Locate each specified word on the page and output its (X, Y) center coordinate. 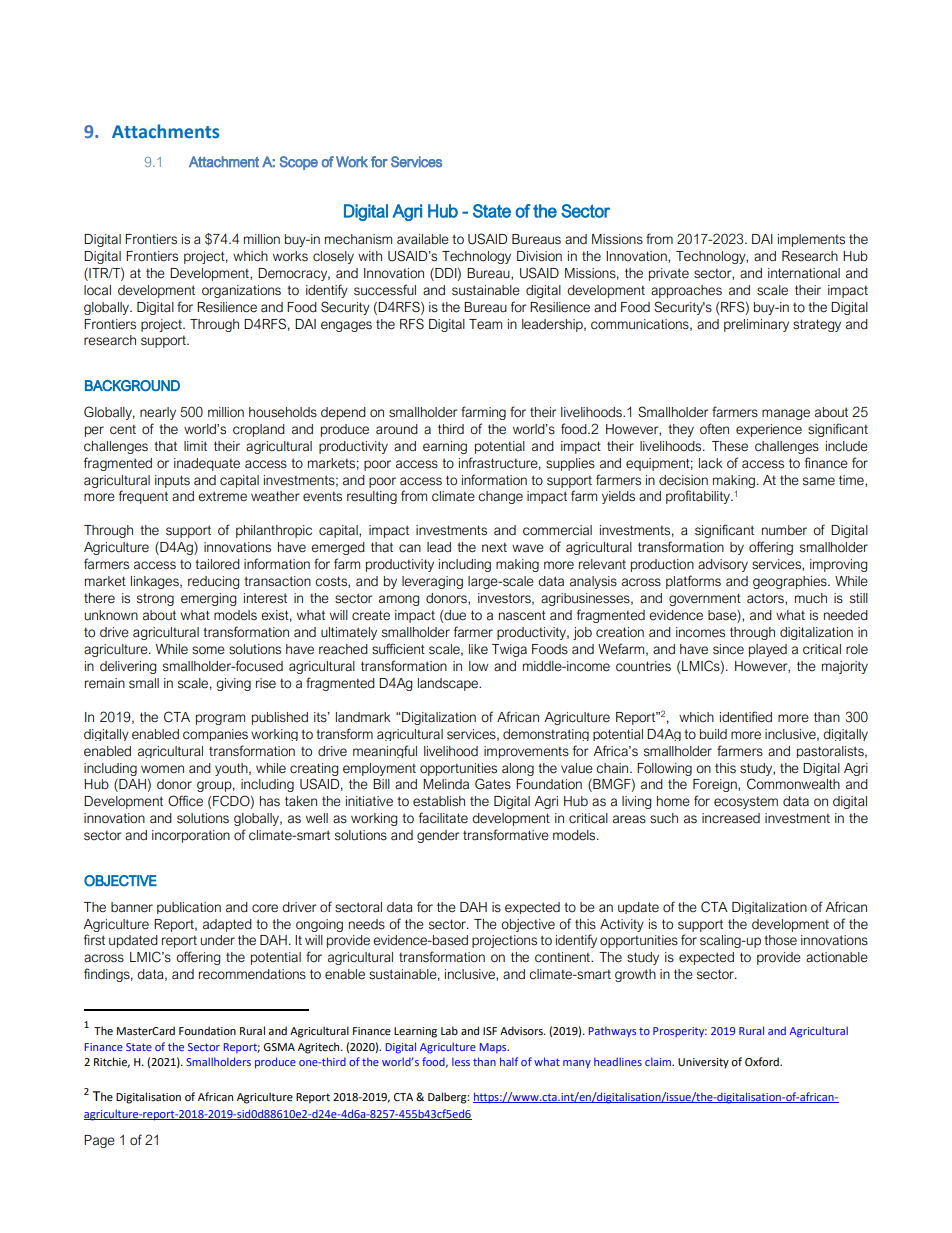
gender (438, 836)
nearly (158, 413)
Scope (299, 163)
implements (811, 240)
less (461, 1062)
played (768, 650)
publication (189, 908)
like (478, 649)
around (397, 429)
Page (99, 1141)
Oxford (763, 1062)
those (780, 940)
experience (769, 430)
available (423, 239)
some (208, 650)
